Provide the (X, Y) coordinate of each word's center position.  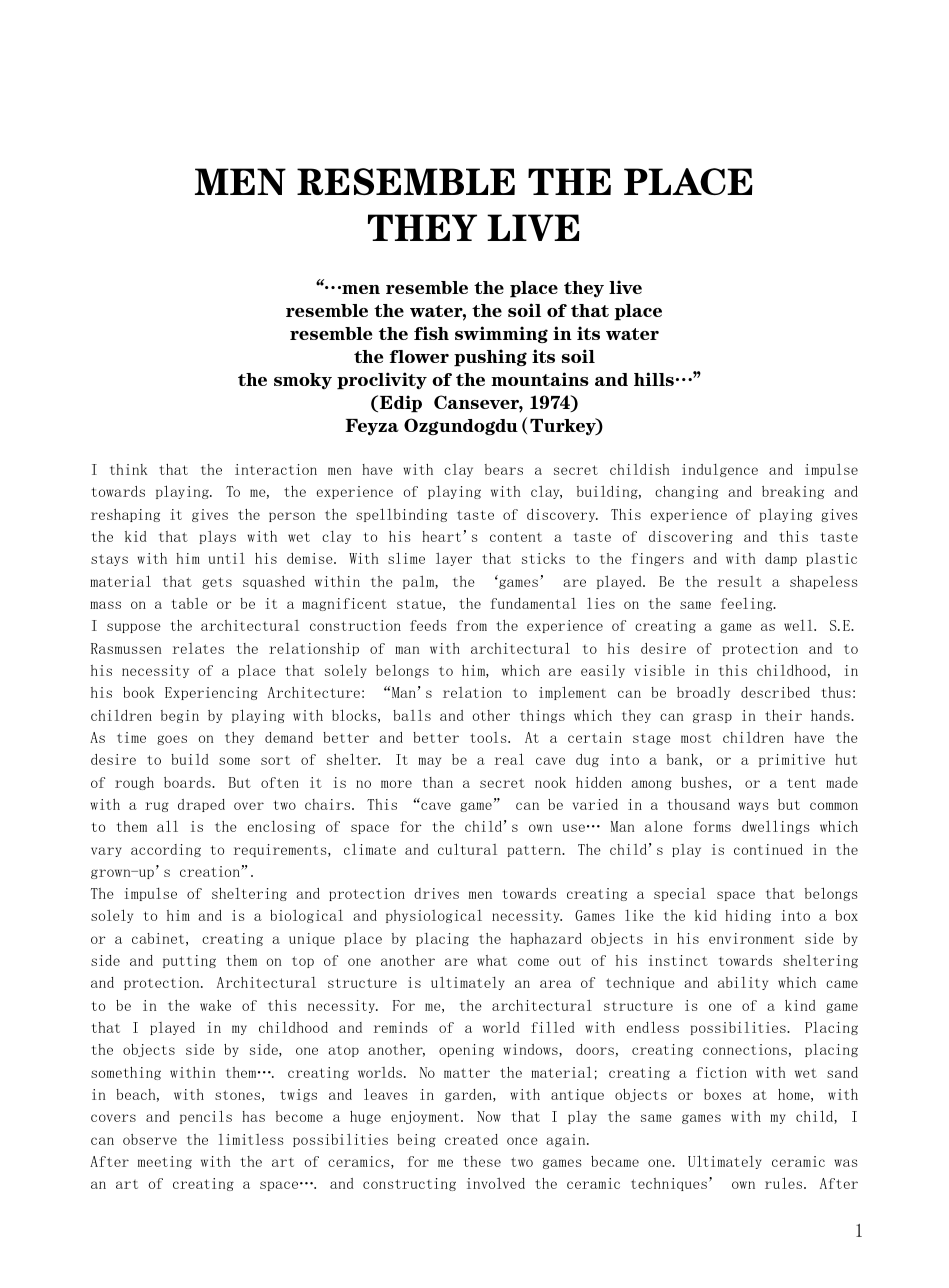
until (227, 558)
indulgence (720, 470)
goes (172, 740)
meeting (165, 1162)
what (492, 960)
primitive (792, 760)
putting (189, 961)
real (509, 759)
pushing (490, 358)
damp (781, 559)
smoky (303, 381)
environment (751, 938)
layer (454, 559)
